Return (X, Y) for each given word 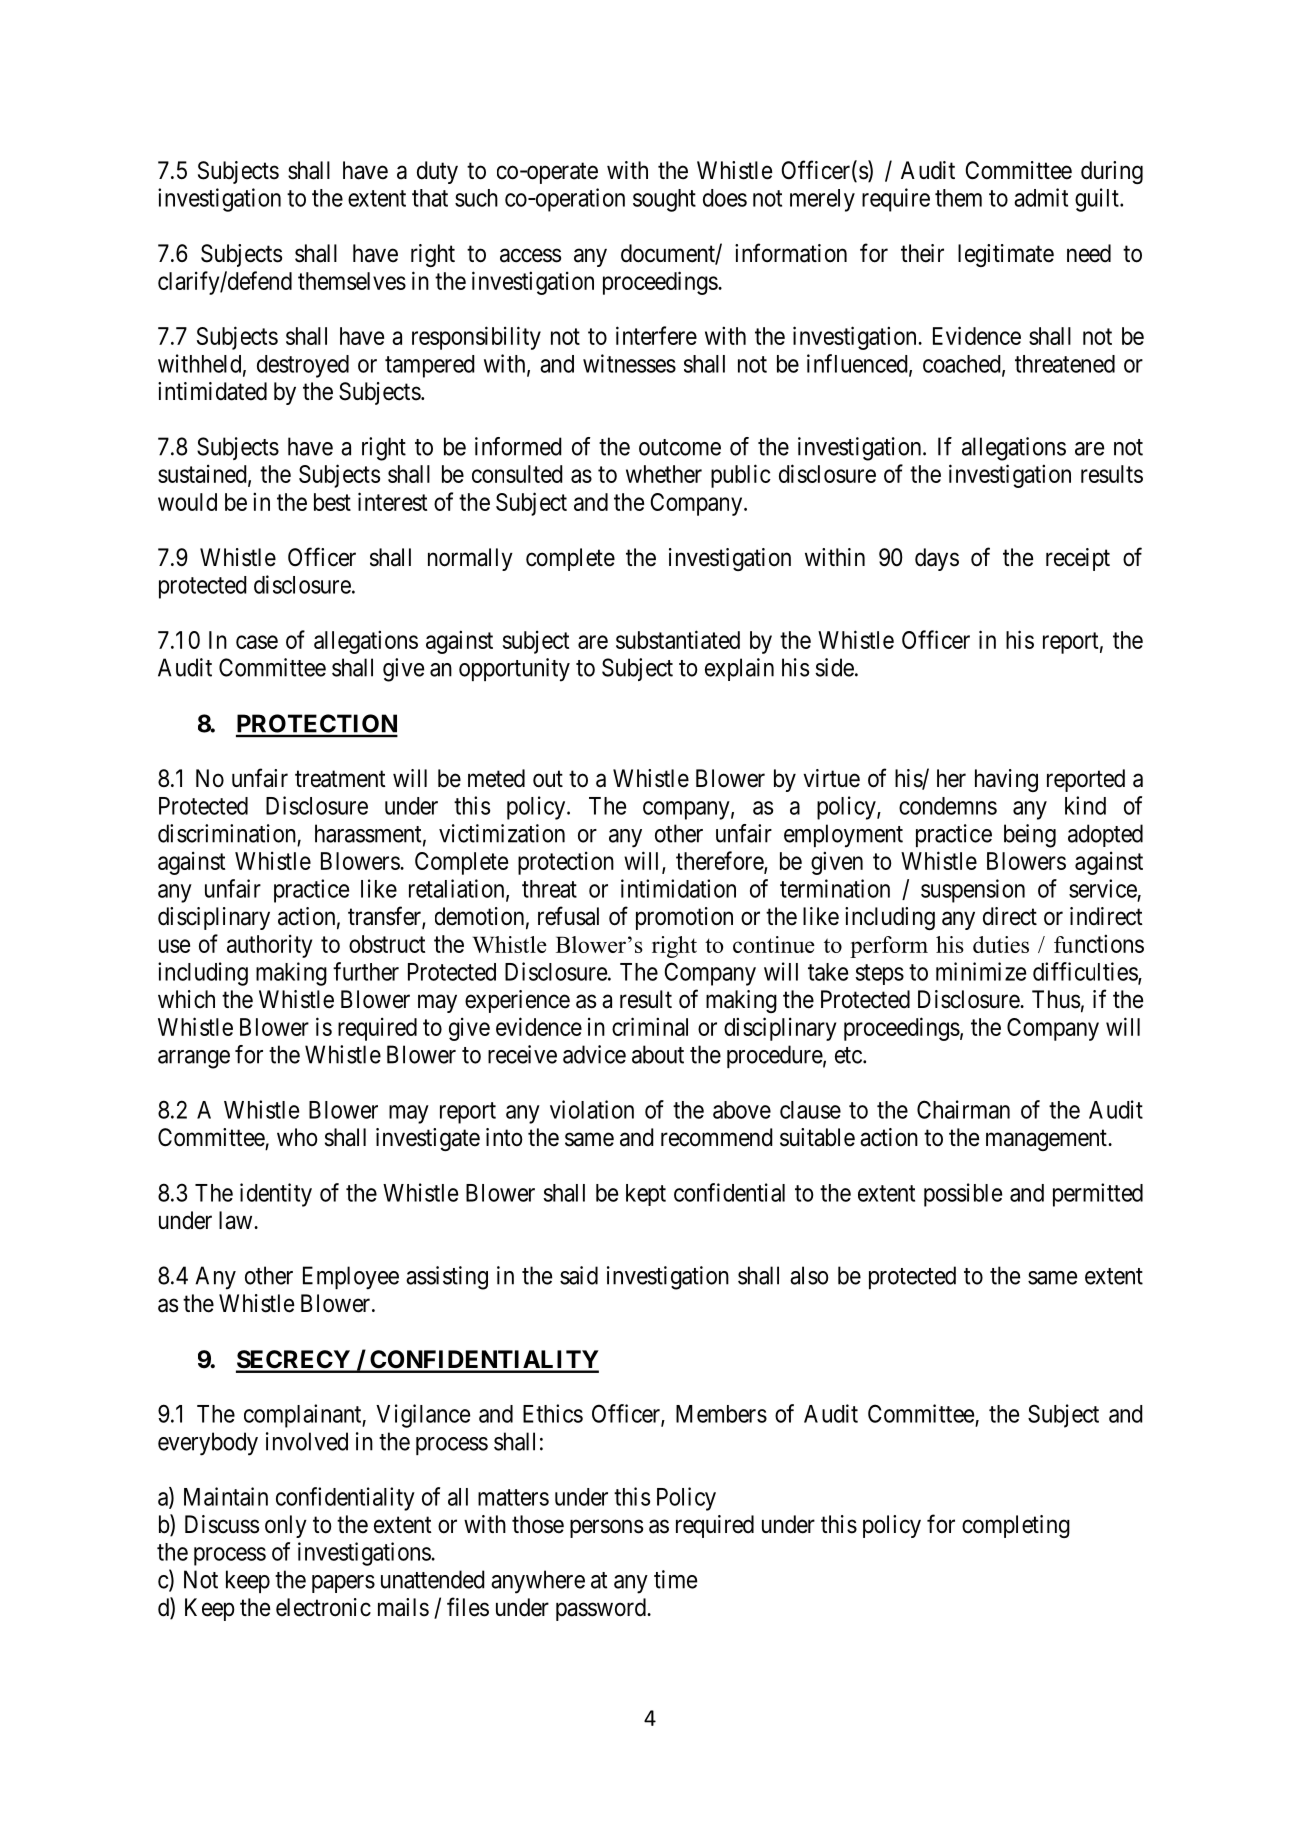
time (675, 1579)
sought (664, 200)
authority (269, 946)
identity (276, 1195)
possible (963, 1195)
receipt (1078, 559)
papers (343, 1584)
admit (1041, 197)
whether (664, 474)
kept (646, 1195)
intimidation (678, 888)
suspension (973, 891)
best (332, 502)
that (430, 198)
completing (1016, 1526)
